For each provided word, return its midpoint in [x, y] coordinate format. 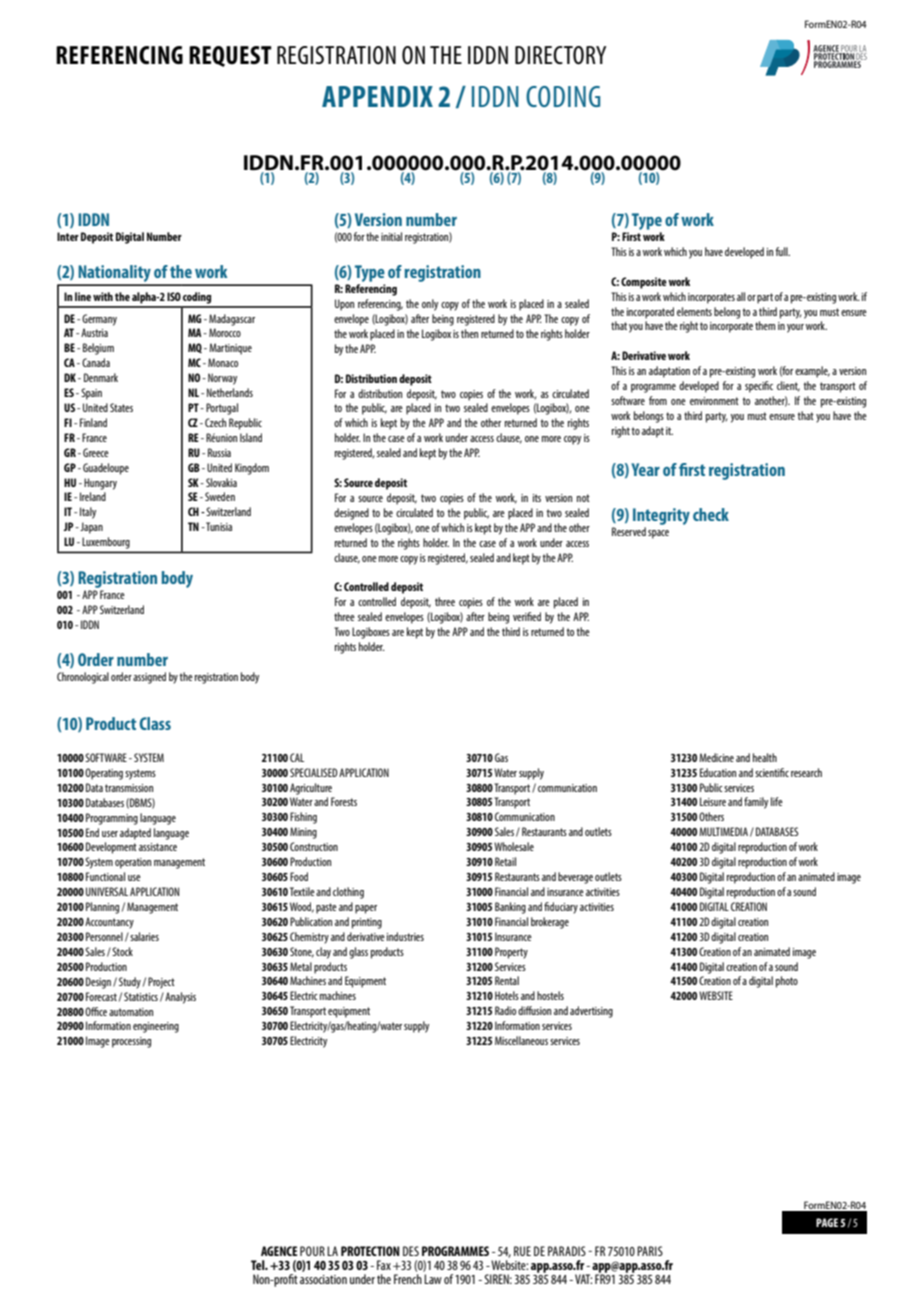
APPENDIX [377, 96]
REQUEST [230, 56]
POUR [312, 1251]
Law [433, 1279]
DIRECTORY [560, 55]
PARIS [650, 1251]
